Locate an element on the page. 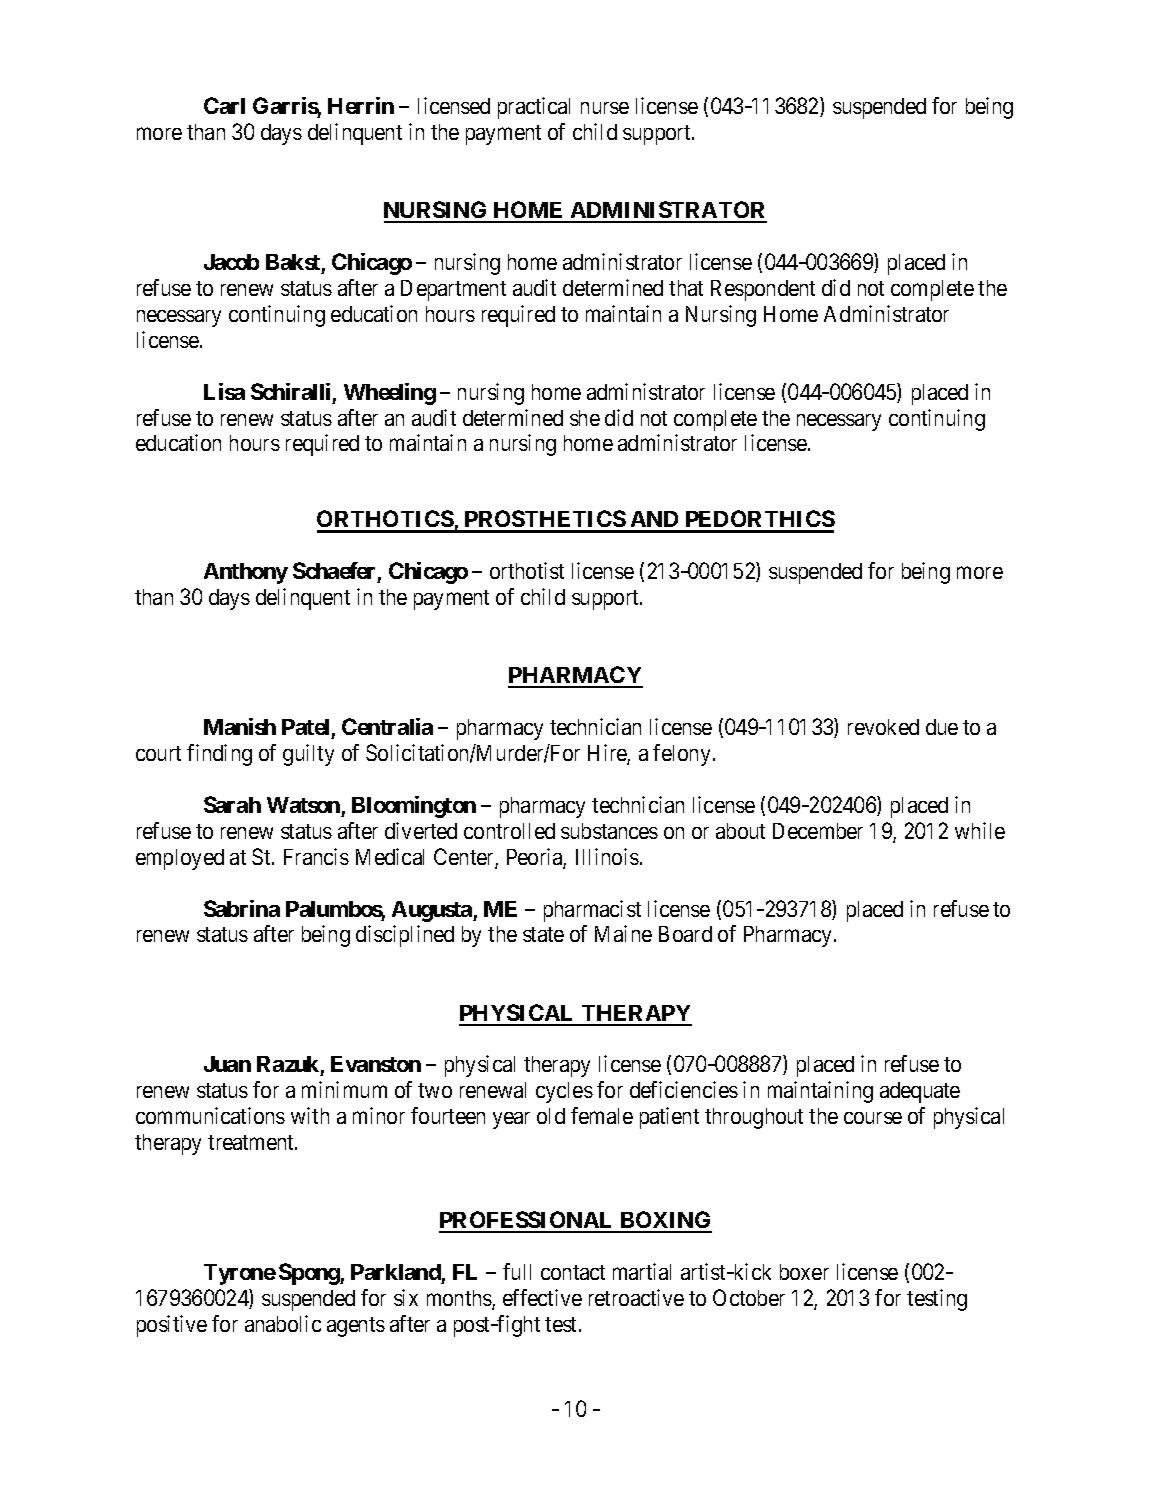 This image has height=1490, width=1151. Sabrina is located at coordinates (242, 908).
